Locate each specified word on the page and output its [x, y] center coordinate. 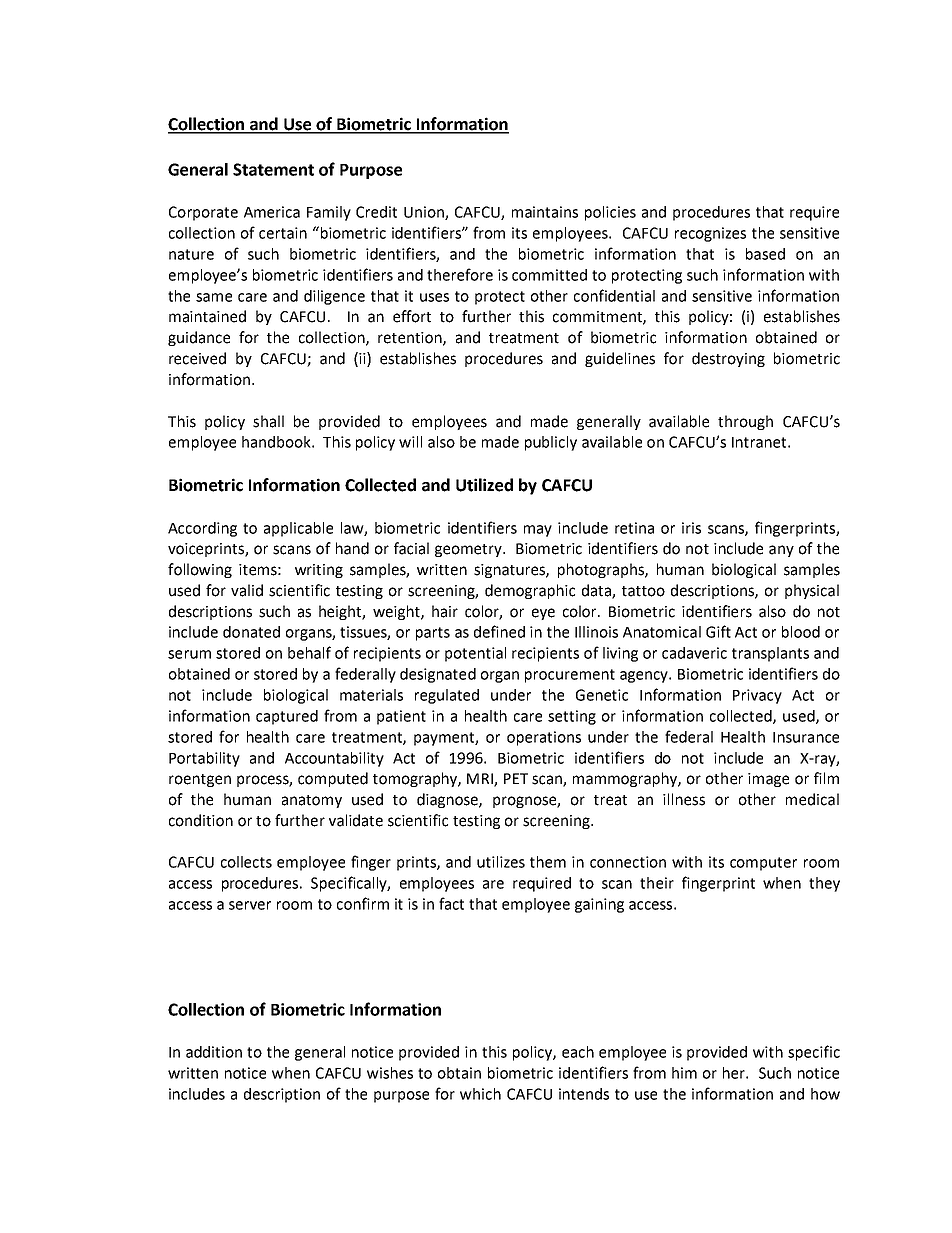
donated [251, 632]
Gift [718, 631]
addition [214, 1052]
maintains [545, 212]
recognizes [710, 234]
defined [499, 631]
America [272, 212]
